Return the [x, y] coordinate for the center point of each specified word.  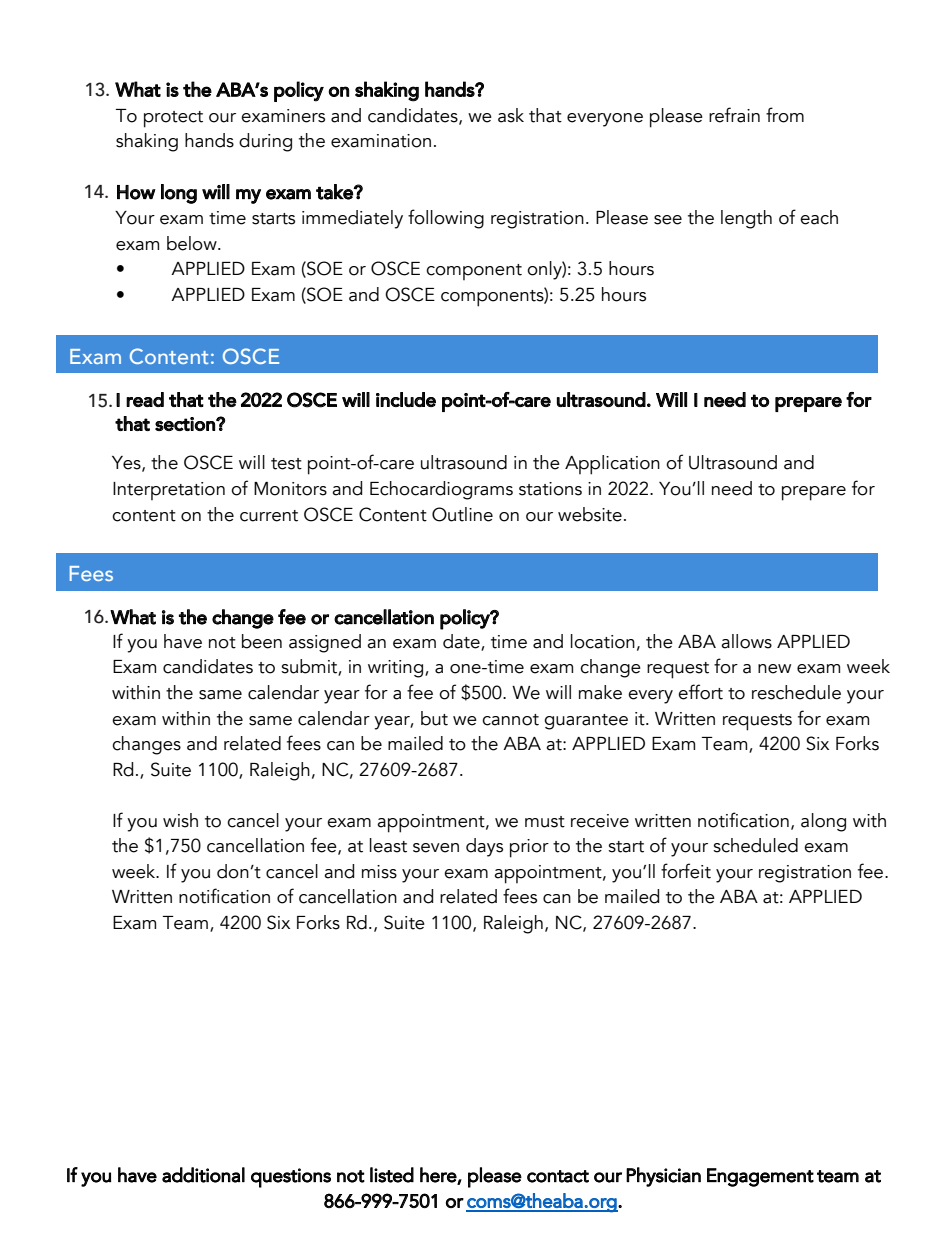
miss [379, 872]
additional [203, 1175]
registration [805, 874]
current [269, 516]
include [406, 399]
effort [700, 692]
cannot [510, 720]
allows [746, 641]
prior [529, 848]
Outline [462, 514]
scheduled [755, 845]
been [262, 641]
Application [612, 465]
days [484, 847]
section [186, 424]
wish [180, 820]
